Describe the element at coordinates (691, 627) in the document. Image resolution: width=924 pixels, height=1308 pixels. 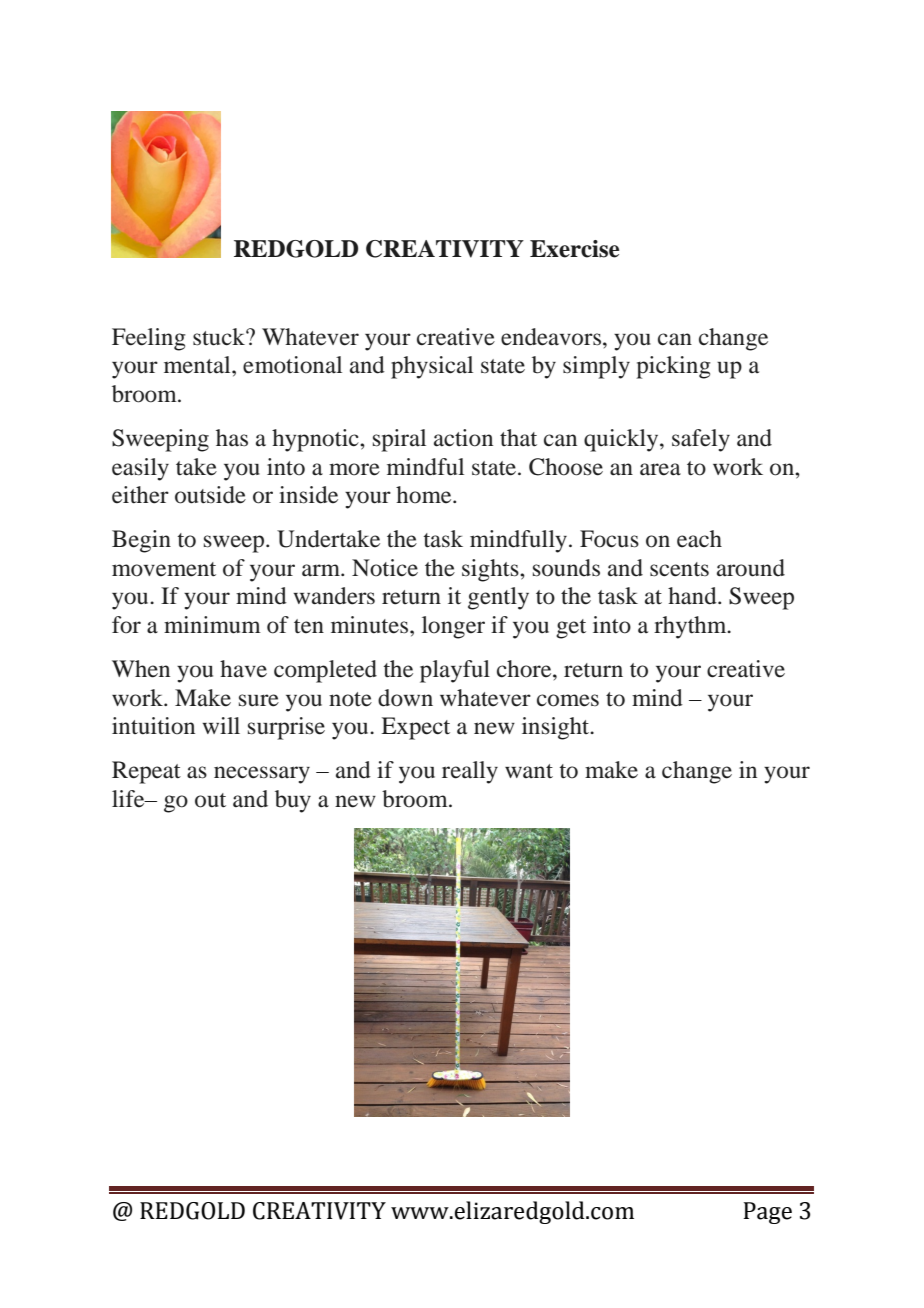
I see `rhythm` at that location.
